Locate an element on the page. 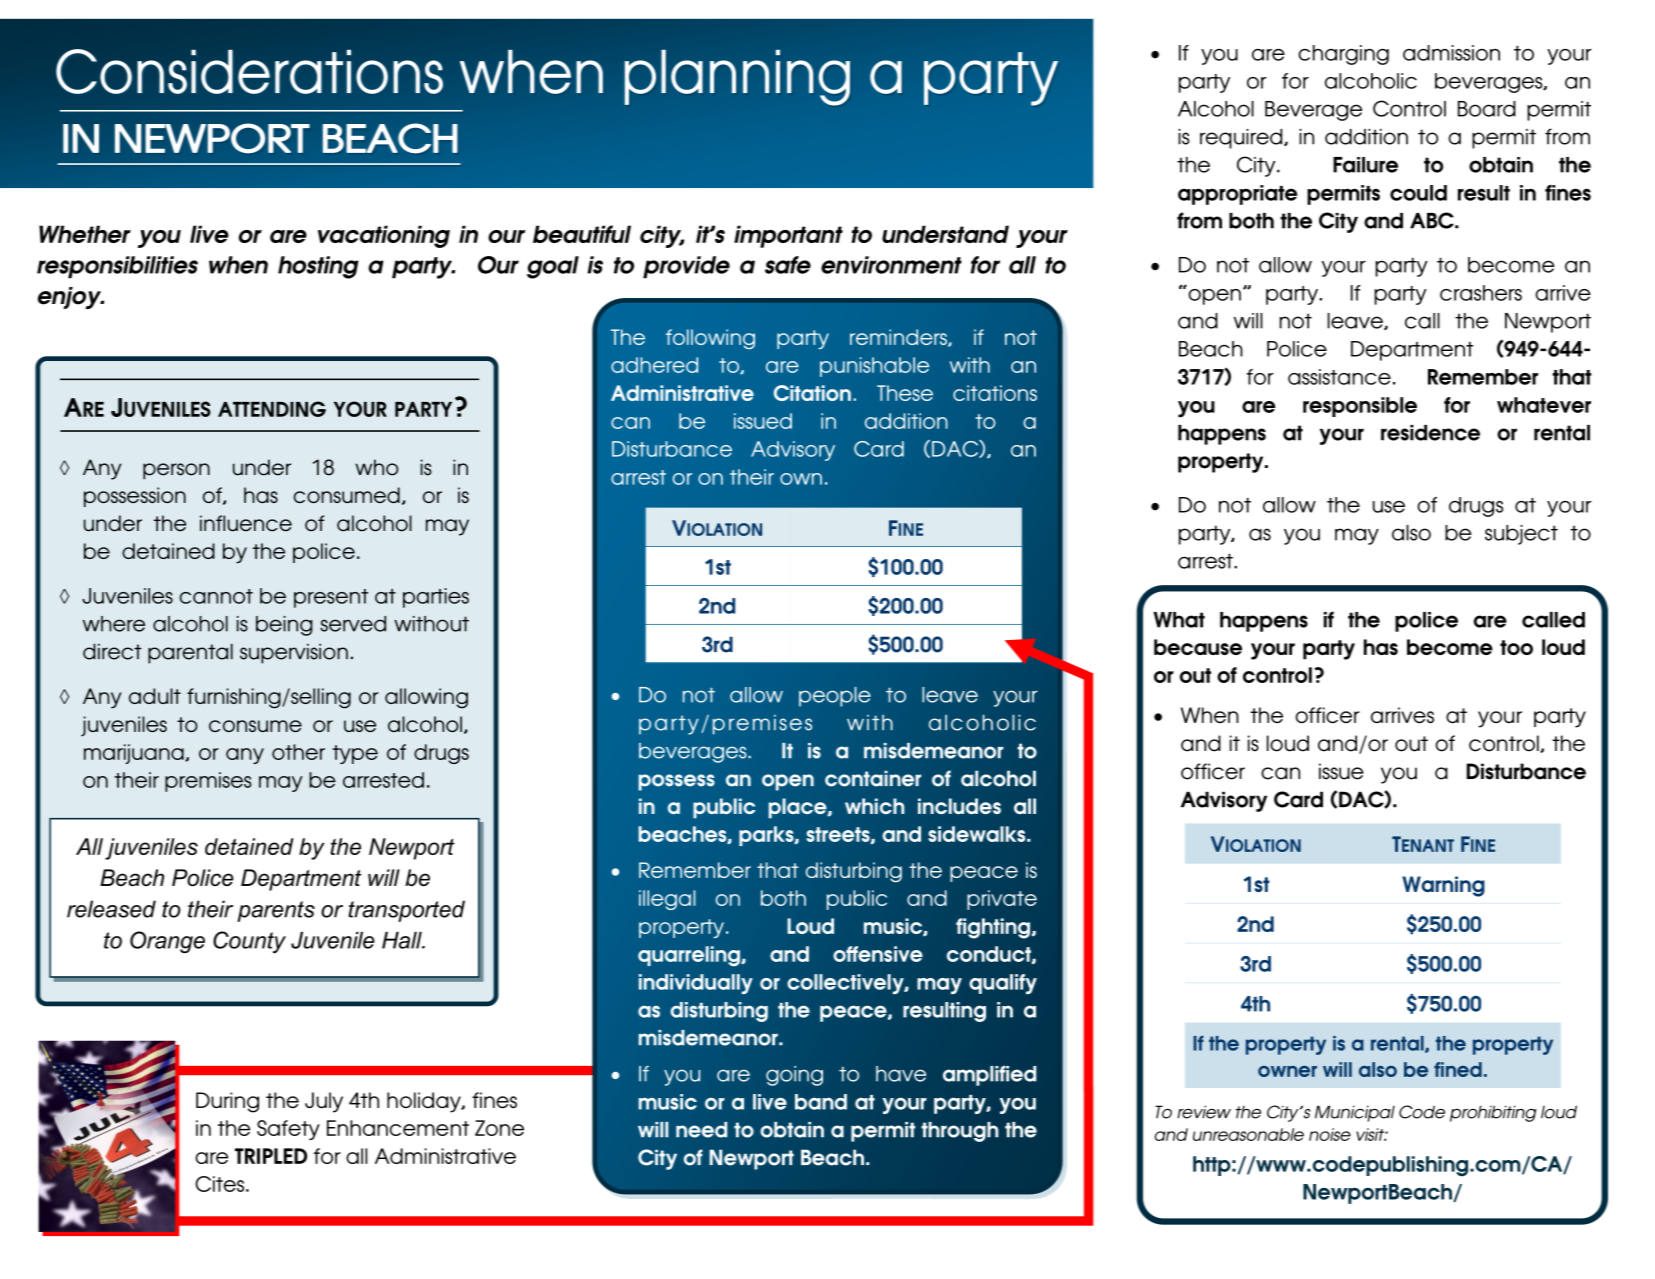 This page has width=1655, height=1279. being is located at coordinates (284, 626).
